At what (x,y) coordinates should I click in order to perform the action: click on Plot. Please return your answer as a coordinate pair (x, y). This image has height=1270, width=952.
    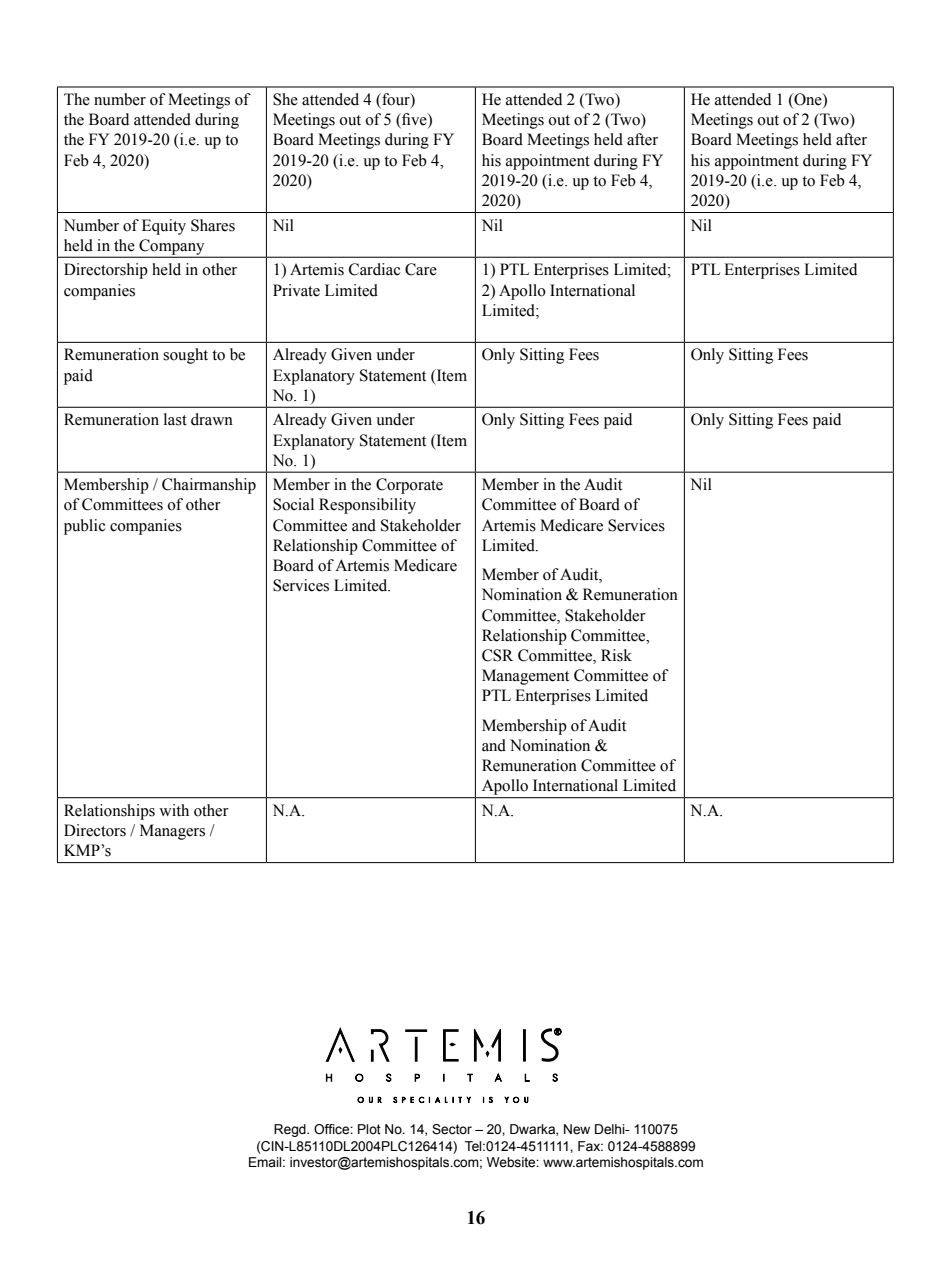
    Looking at the image, I should click on (369, 1129).
